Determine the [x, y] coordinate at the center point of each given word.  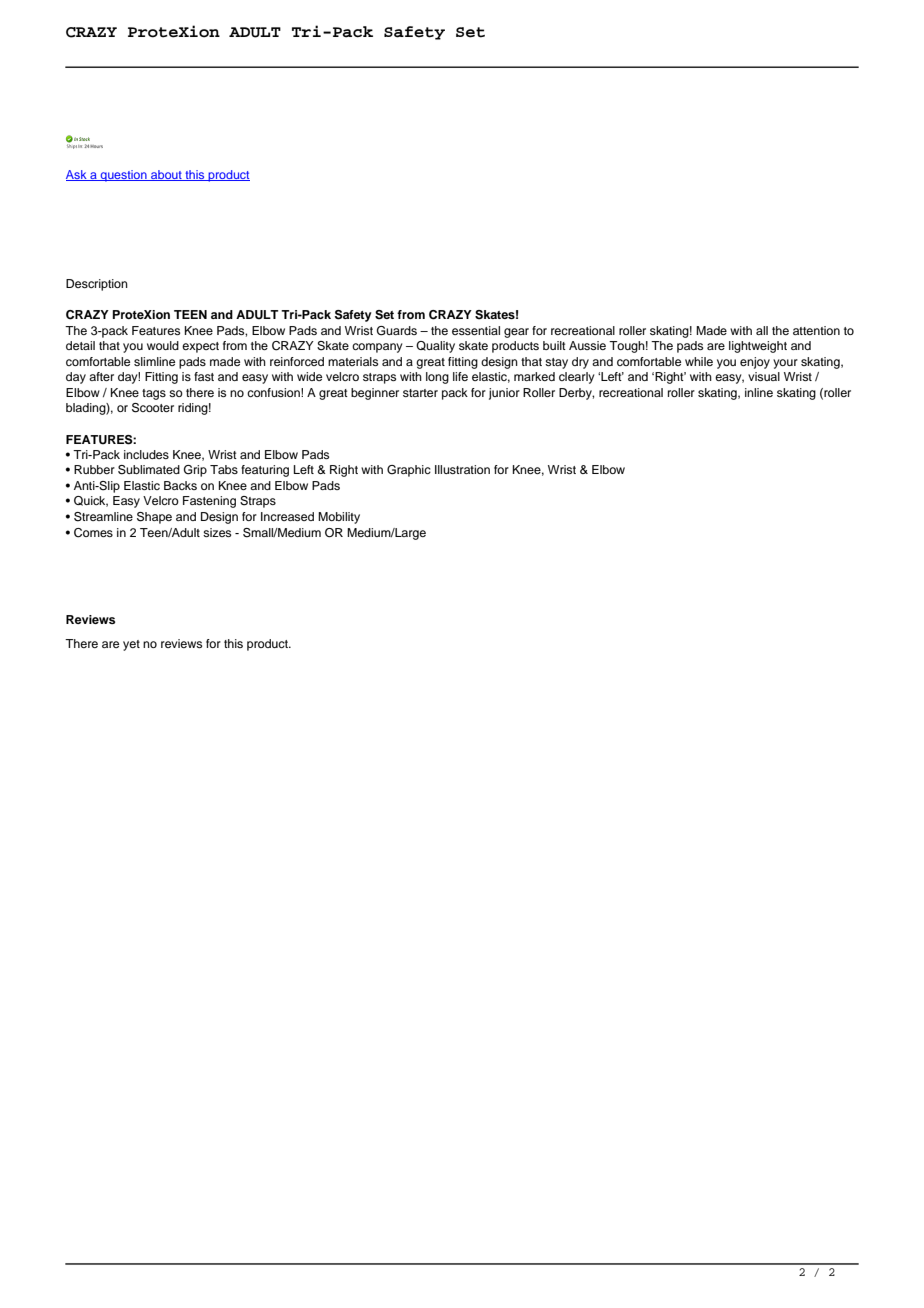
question [123, 176]
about [166, 175]
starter [420, 393]
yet [131, 645]
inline [759, 392]
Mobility [339, 518]
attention [816, 330]
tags [154, 394]
